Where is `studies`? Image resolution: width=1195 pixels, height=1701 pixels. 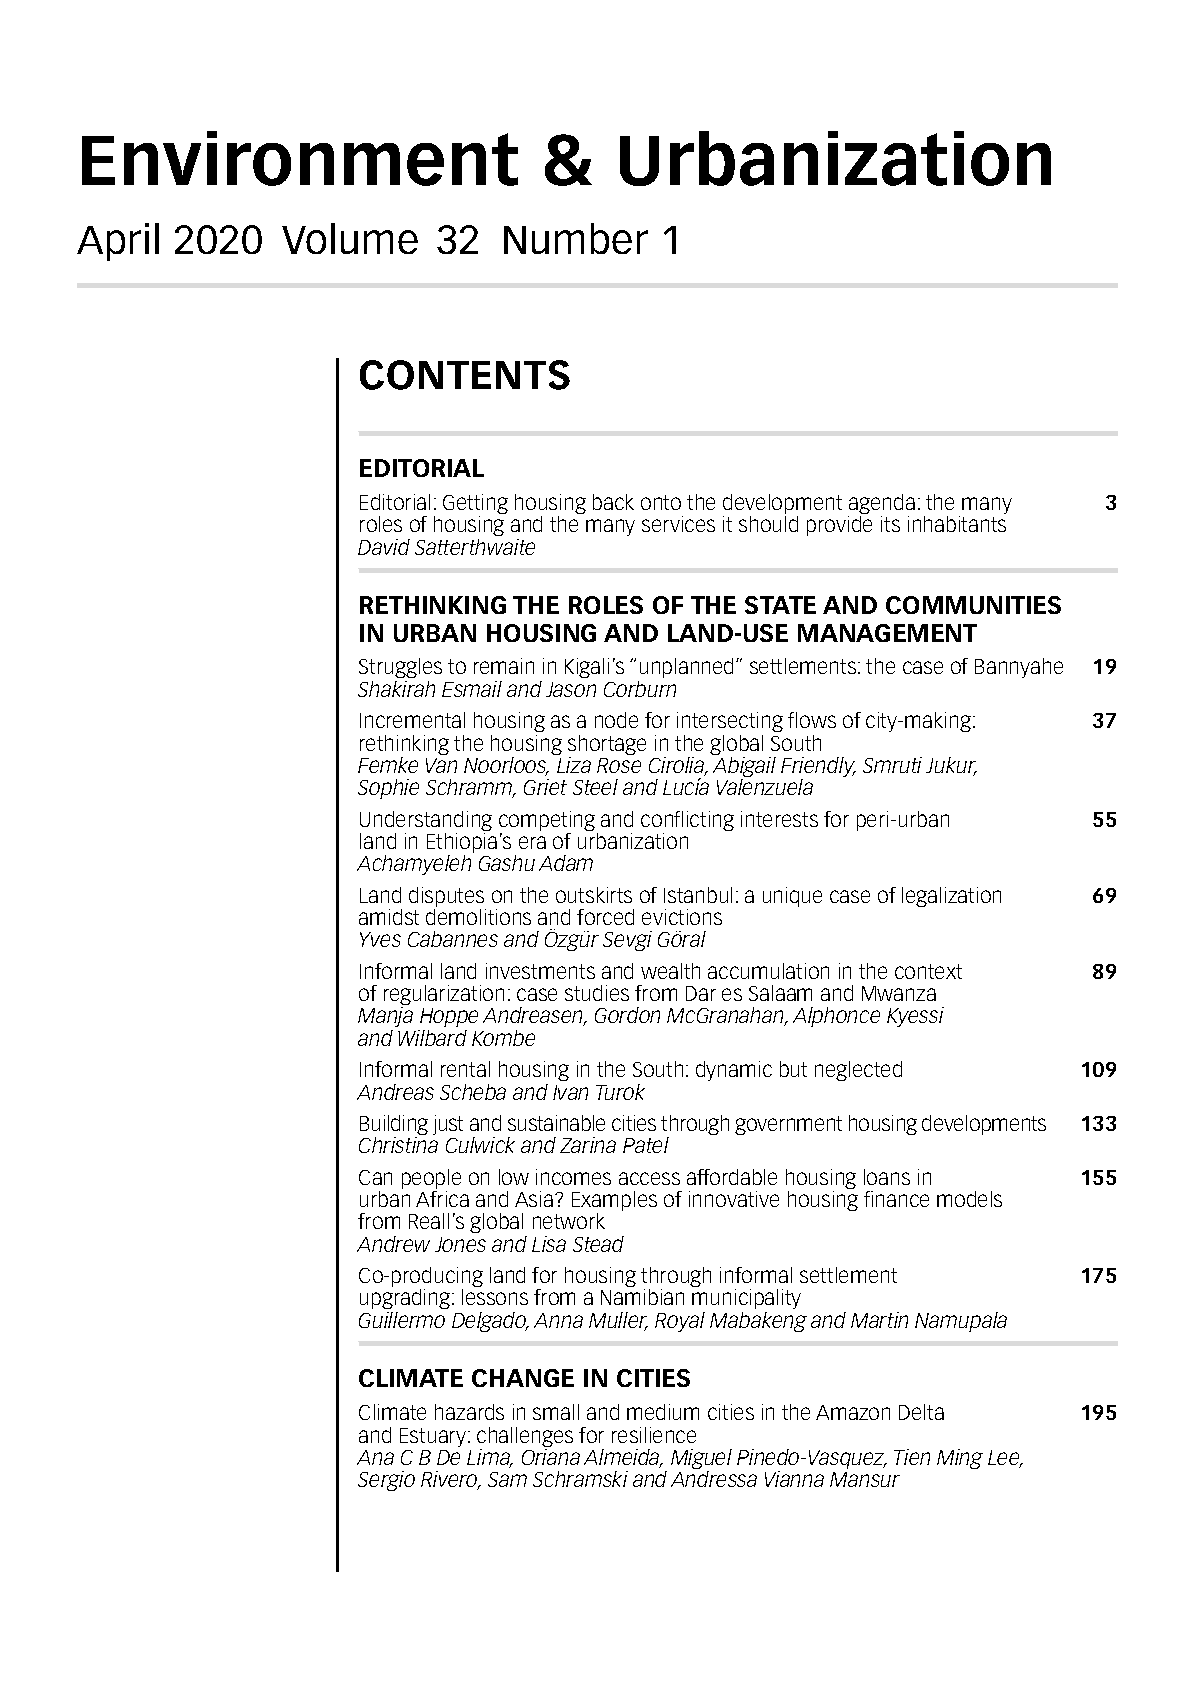
studies is located at coordinates (597, 993).
